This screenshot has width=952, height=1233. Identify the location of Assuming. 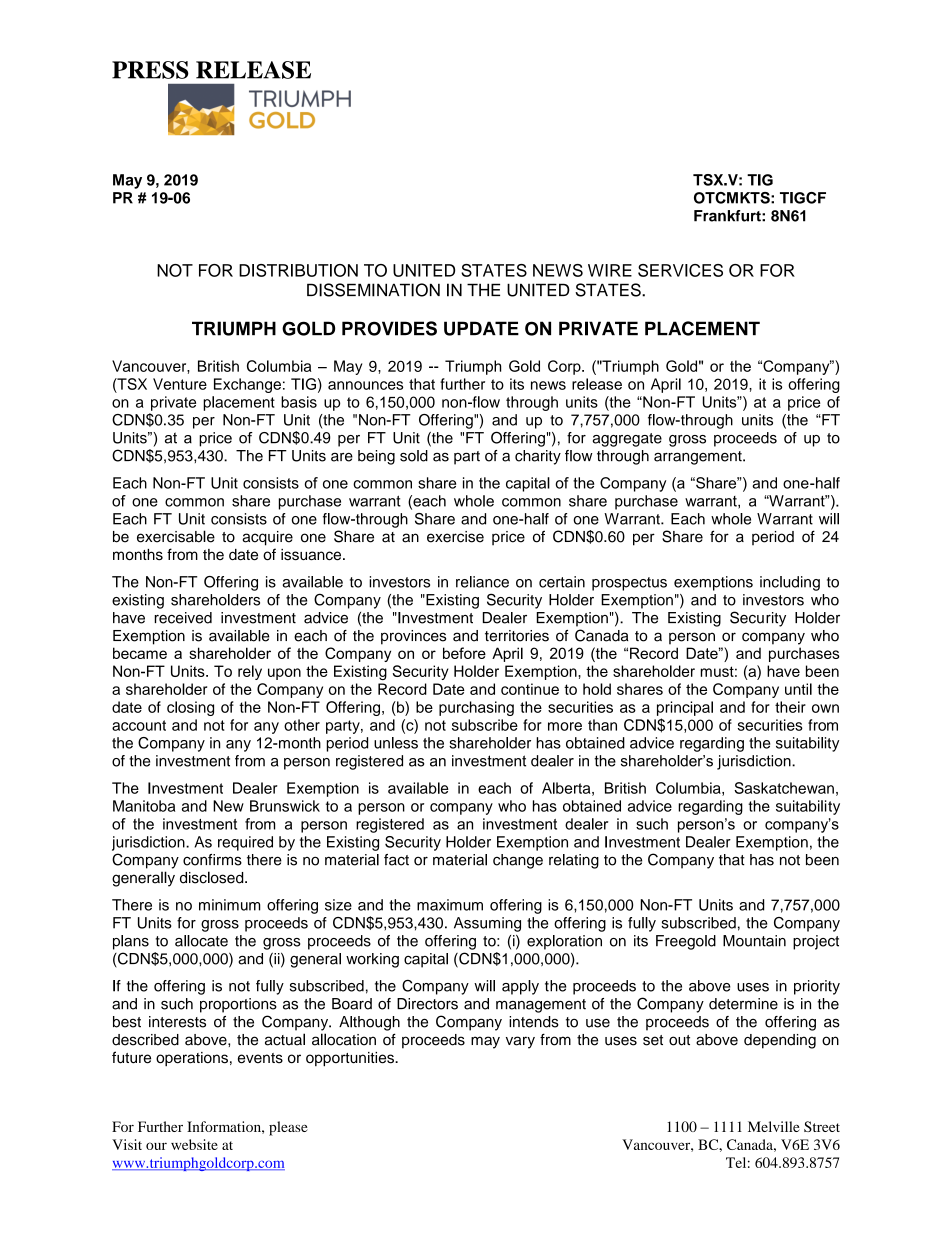
(487, 924).
